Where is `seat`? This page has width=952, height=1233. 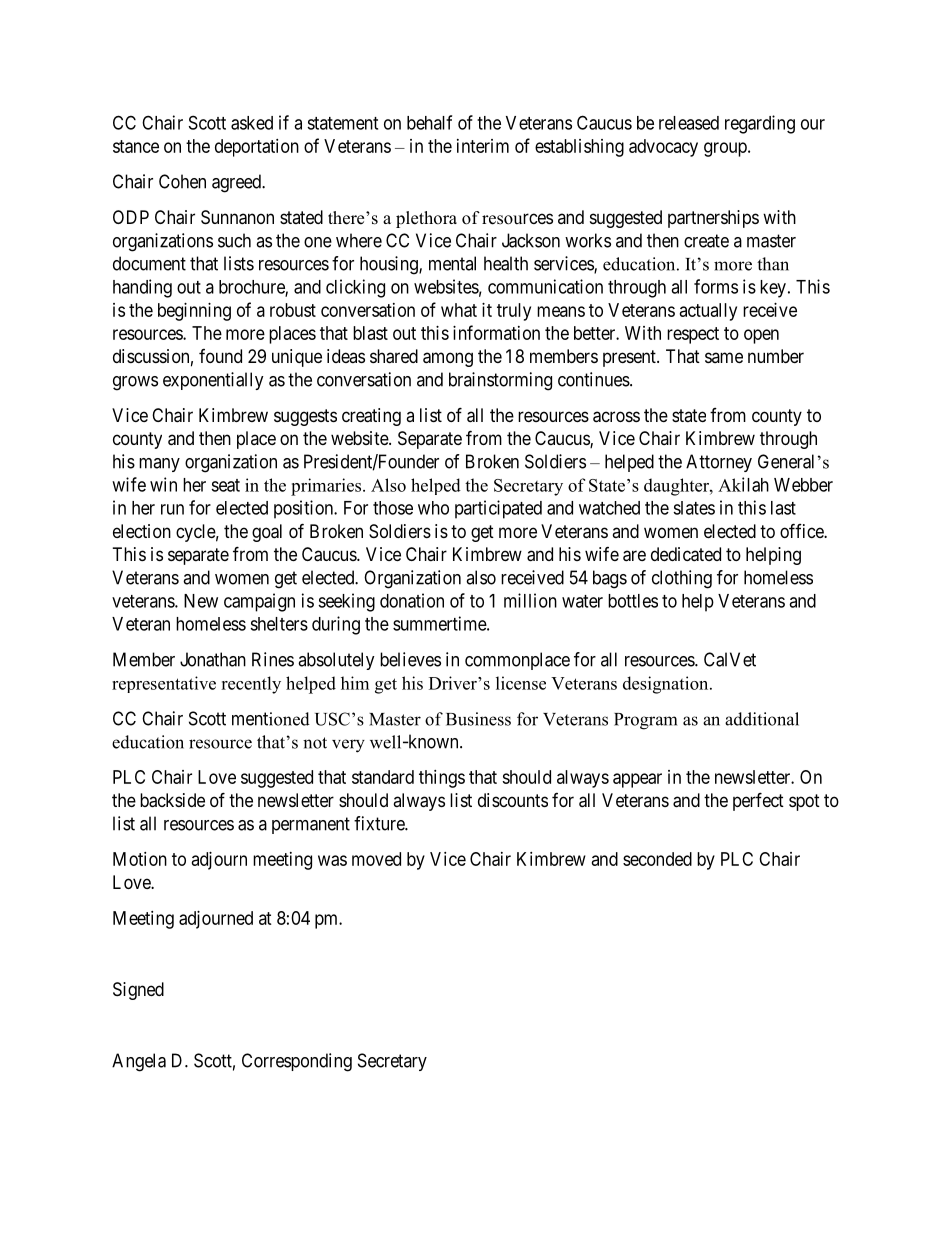 seat is located at coordinates (225, 485).
